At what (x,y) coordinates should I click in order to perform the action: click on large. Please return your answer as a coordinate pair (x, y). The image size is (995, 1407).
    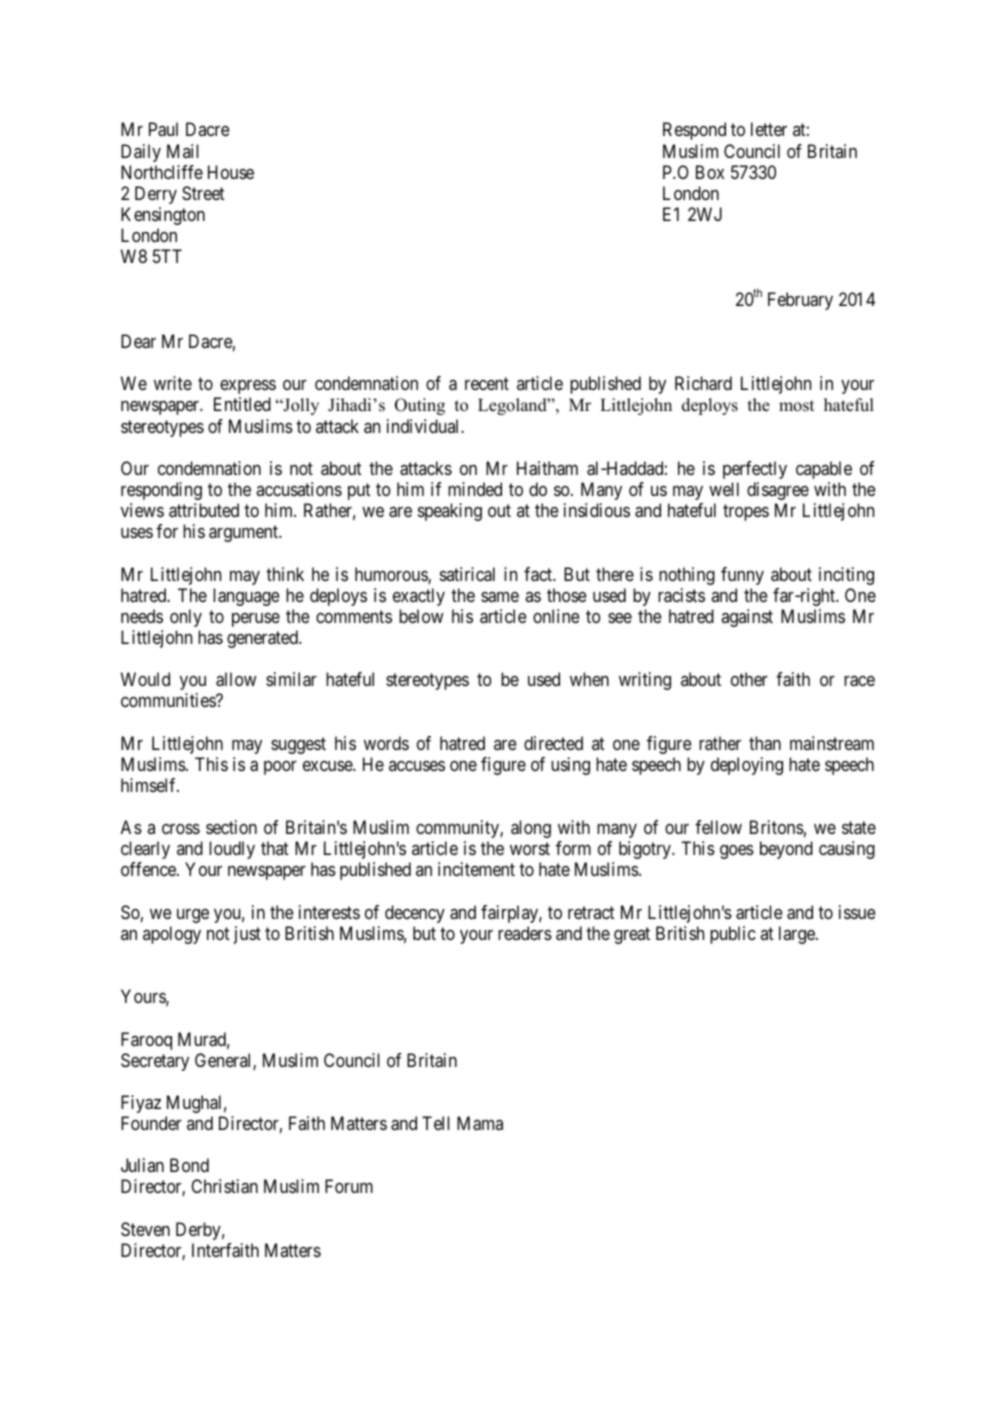
    Looking at the image, I should click on (798, 935).
